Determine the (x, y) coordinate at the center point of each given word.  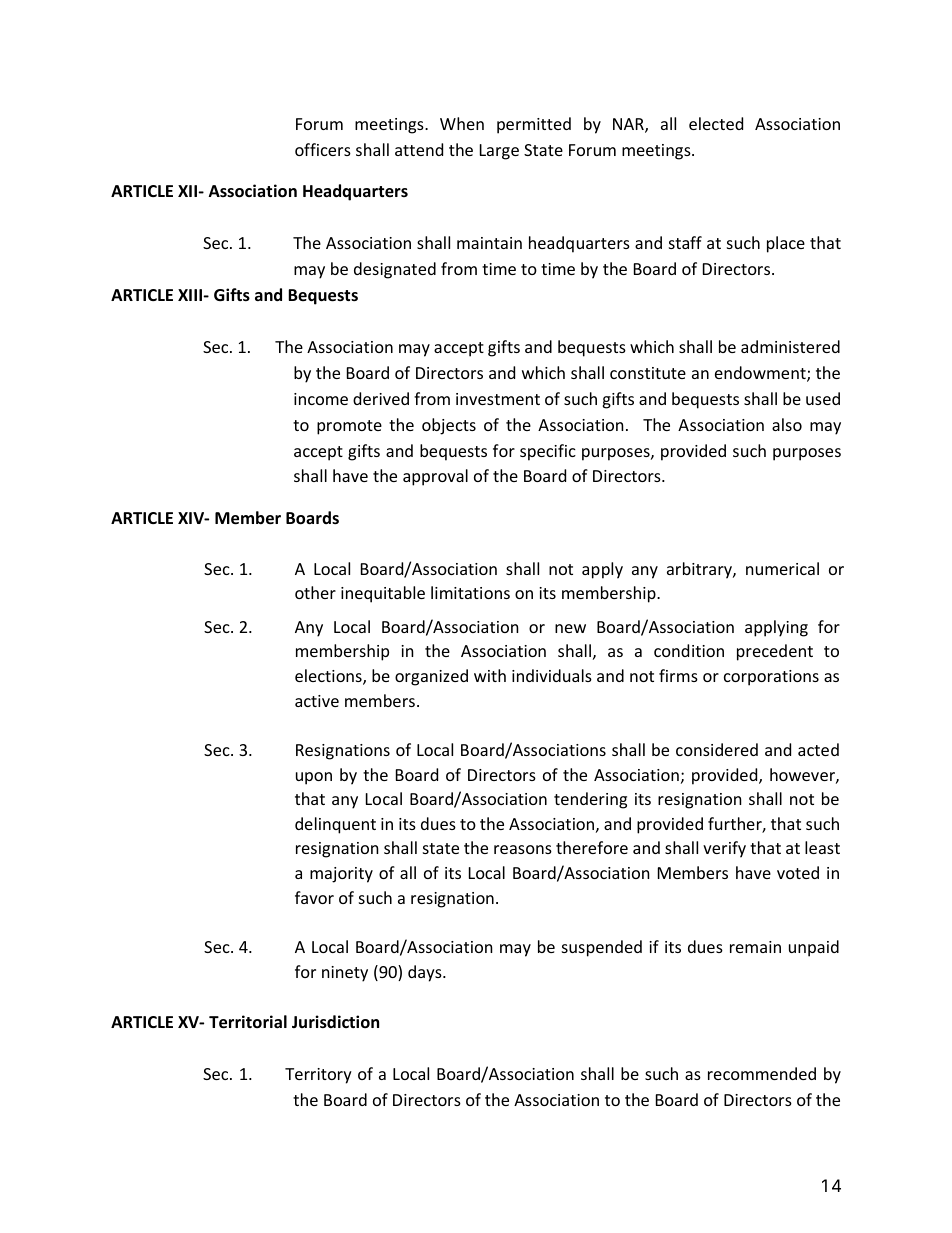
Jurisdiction (335, 1022)
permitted (534, 125)
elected (716, 123)
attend (419, 149)
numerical (782, 568)
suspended (602, 948)
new (570, 628)
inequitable (383, 594)
